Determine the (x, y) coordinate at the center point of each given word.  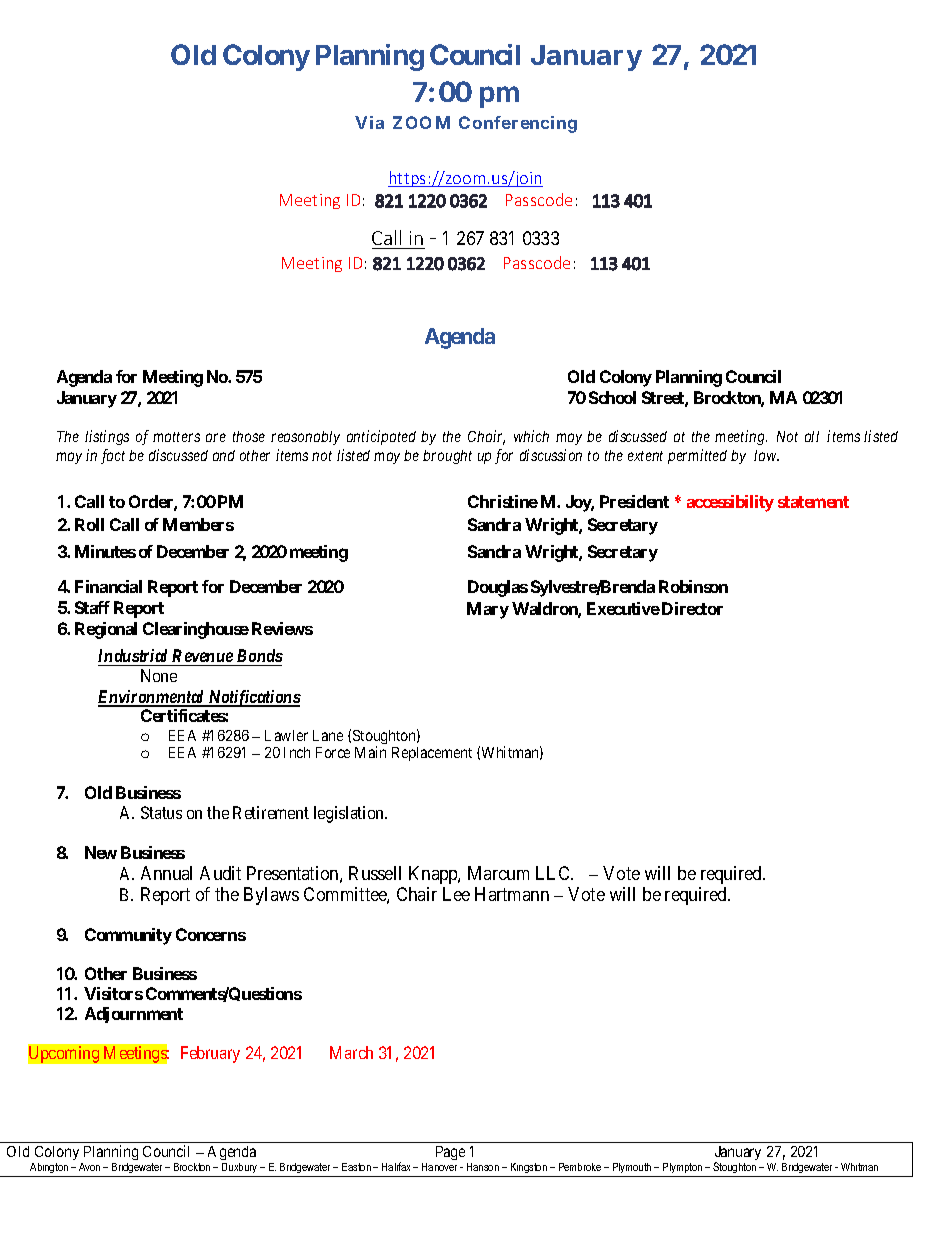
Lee (456, 894)
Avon (89, 1167)
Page (452, 1155)
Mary (488, 610)
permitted (697, 456)
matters (176, 437)
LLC (554, 873)
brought (447, 457)
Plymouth (632, 1170)
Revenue (202, 657)
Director (692, 608)
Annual (166, 873)
